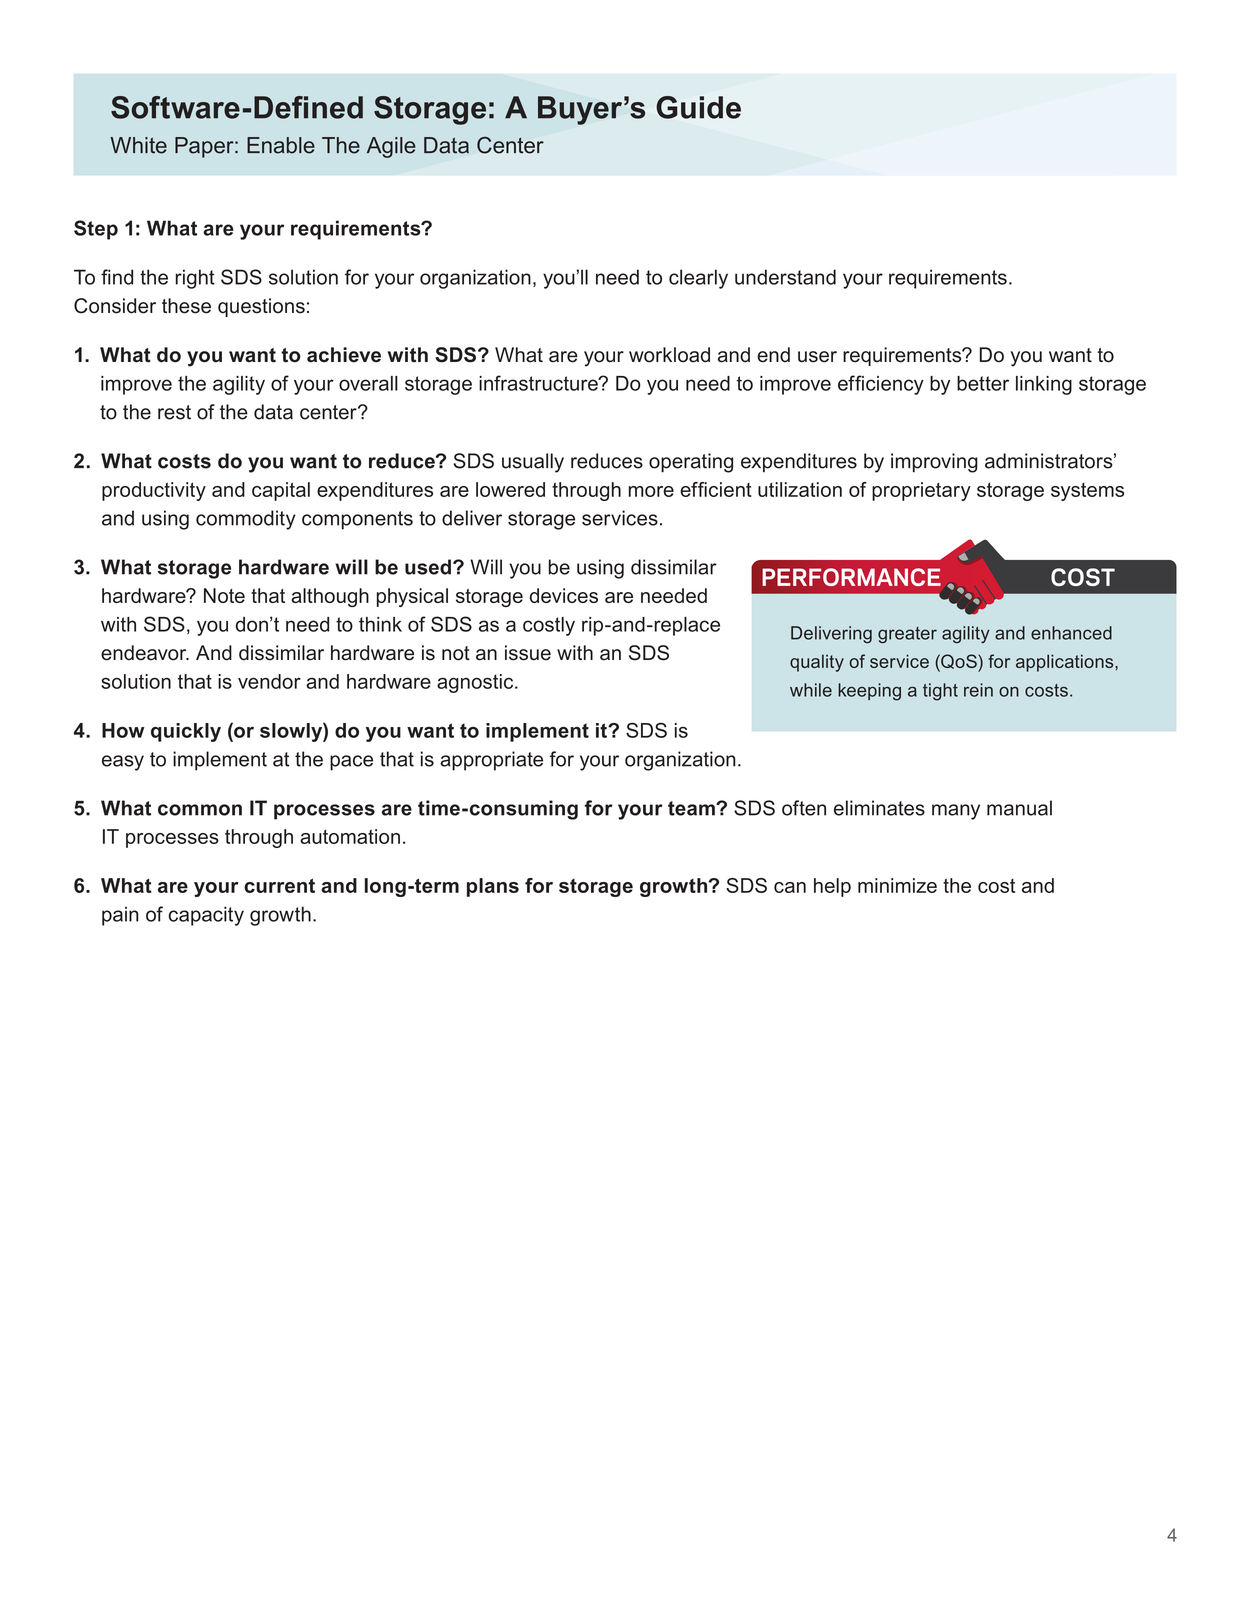  Describe the element at coordinates (651, 491) in the screenshot. I see `more` at that location.
